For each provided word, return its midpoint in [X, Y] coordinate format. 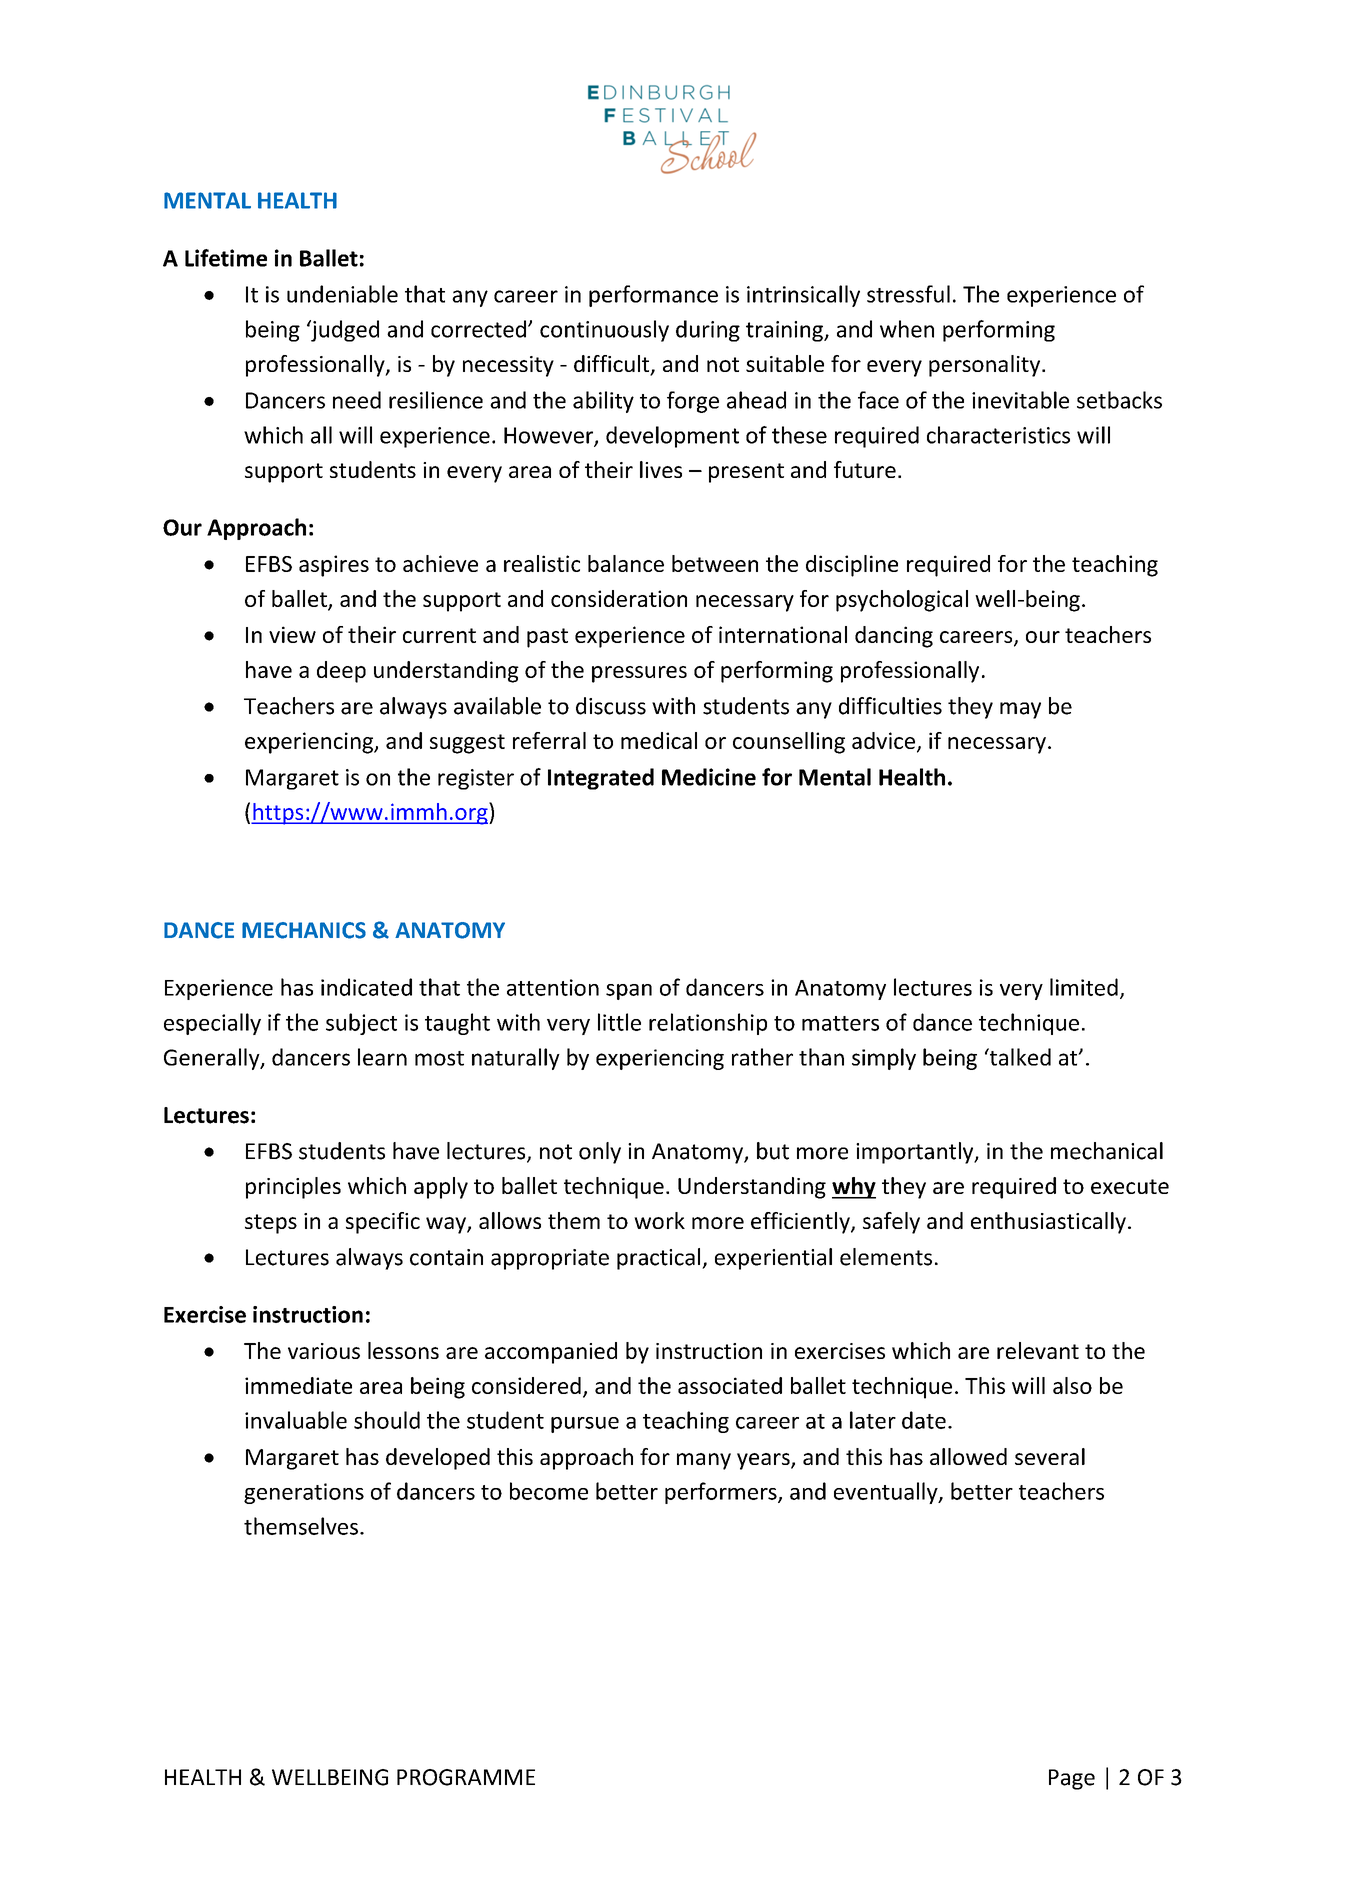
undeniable [342, 294]
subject [361, 1024]
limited [1084, 987]
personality [986, 366]
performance [653, 296]
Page [1072, 1779]
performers [722, 1493]
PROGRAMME [466, 1777]
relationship [708, 1024]
